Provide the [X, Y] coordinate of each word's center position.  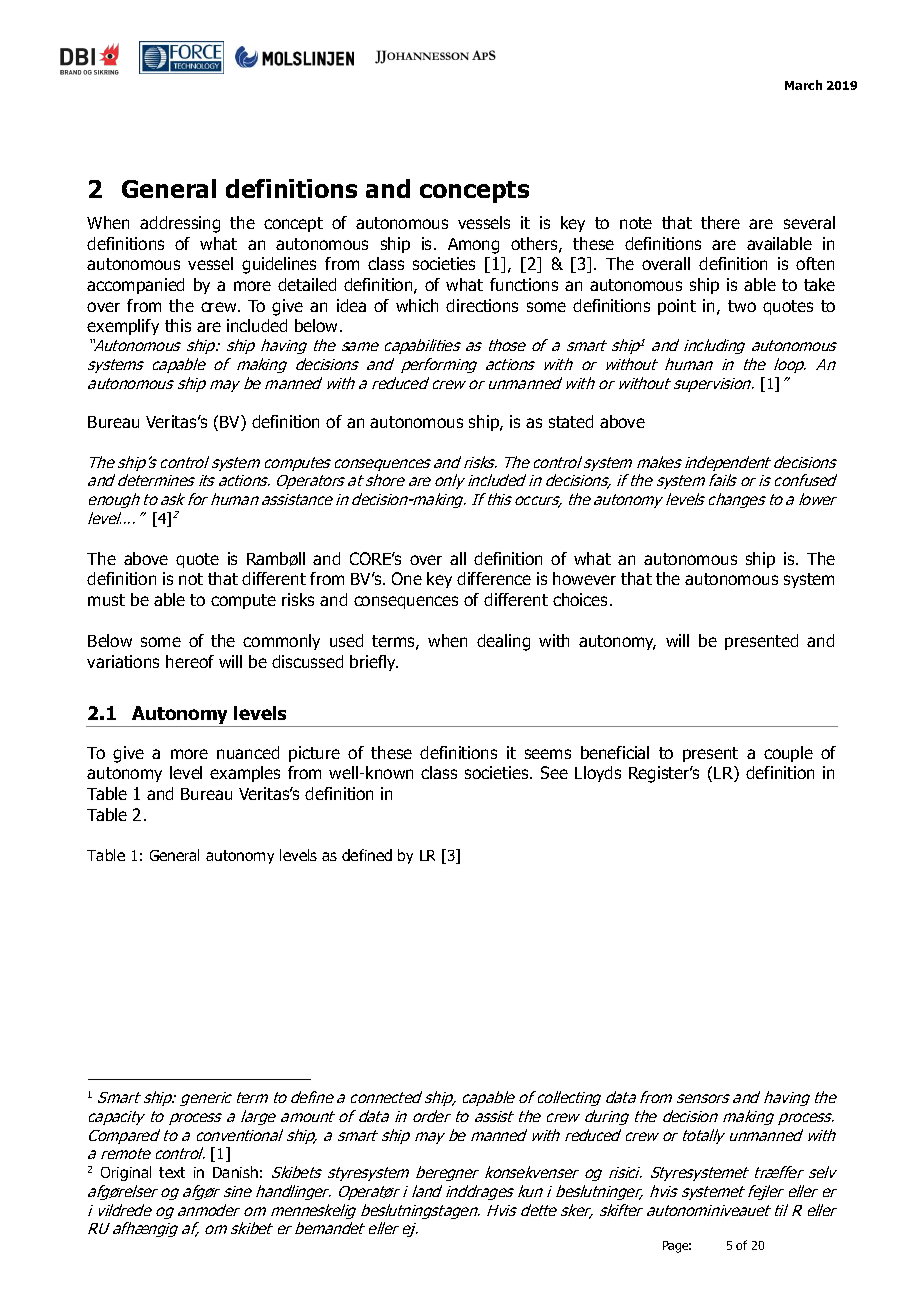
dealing [503, 642]
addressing [180, 224]
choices [580, 599]
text [172, 1172]
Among [473, 246]
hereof [190, 661]
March [803, 85]
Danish [235, 1172]
